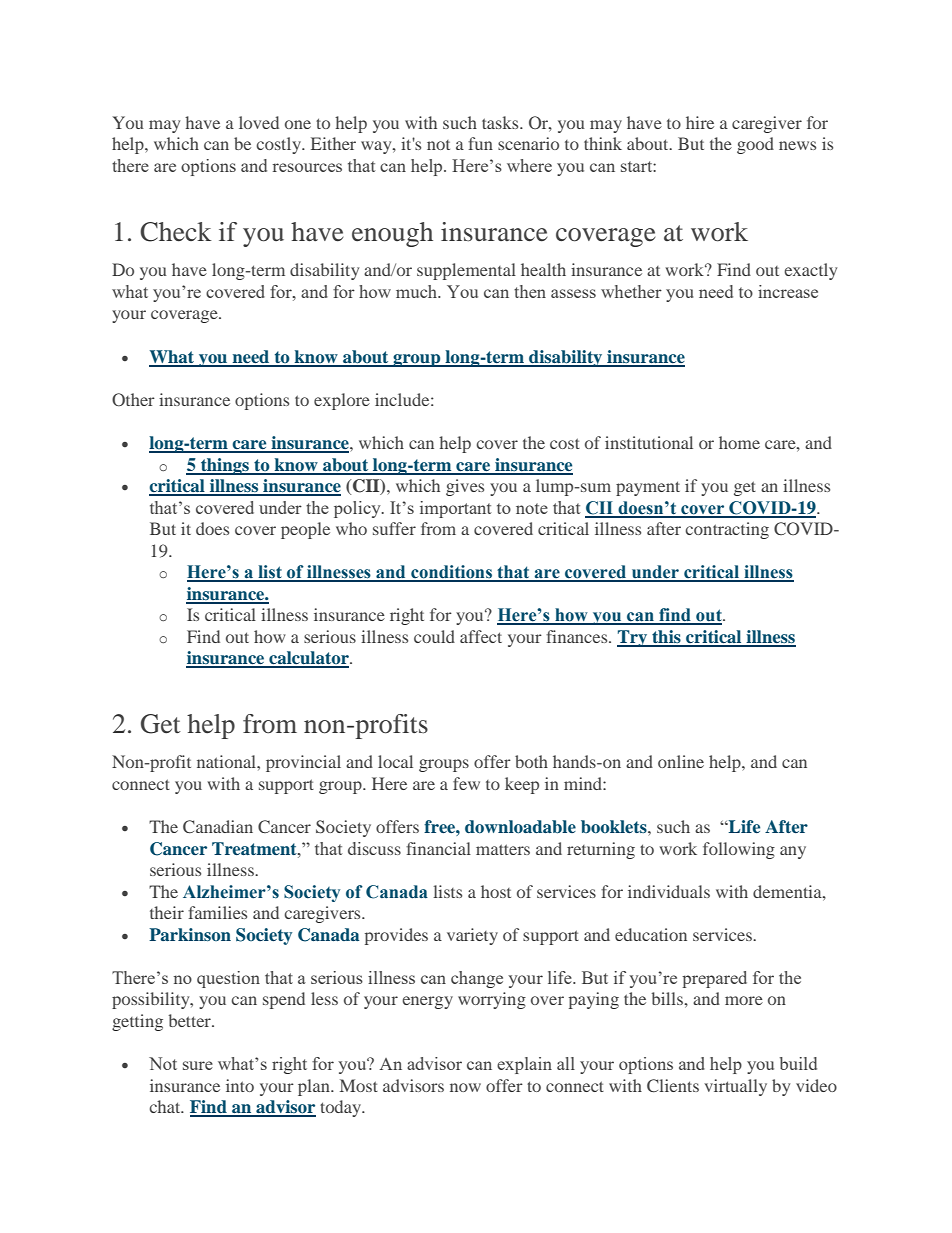 The width and height of the screenshot is (952, 1233). I want to click on sure, so click(198, 1065).
